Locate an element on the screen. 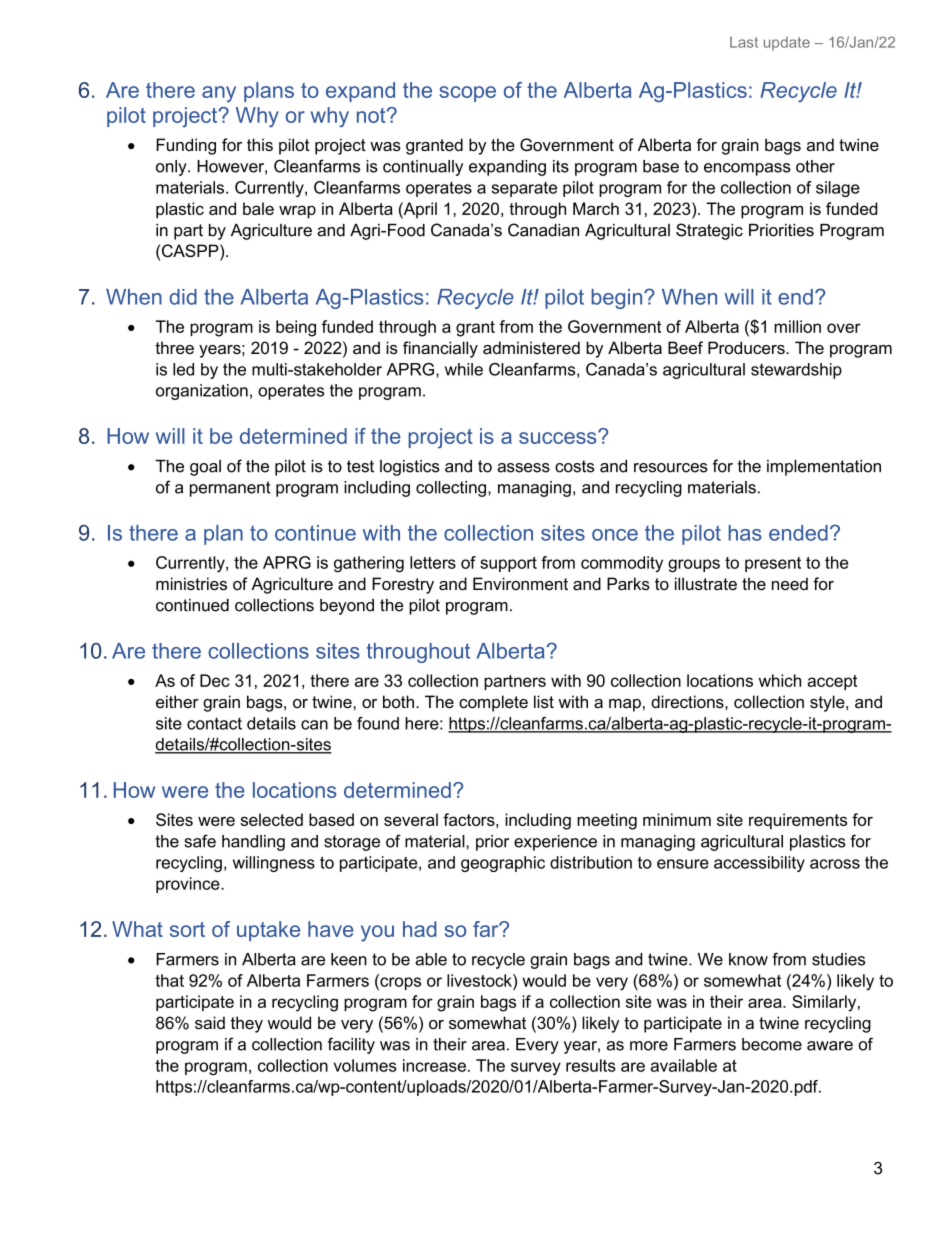 The width and height of the screenshot is (952, 1233). they is located at coordinates (247, 1024).
